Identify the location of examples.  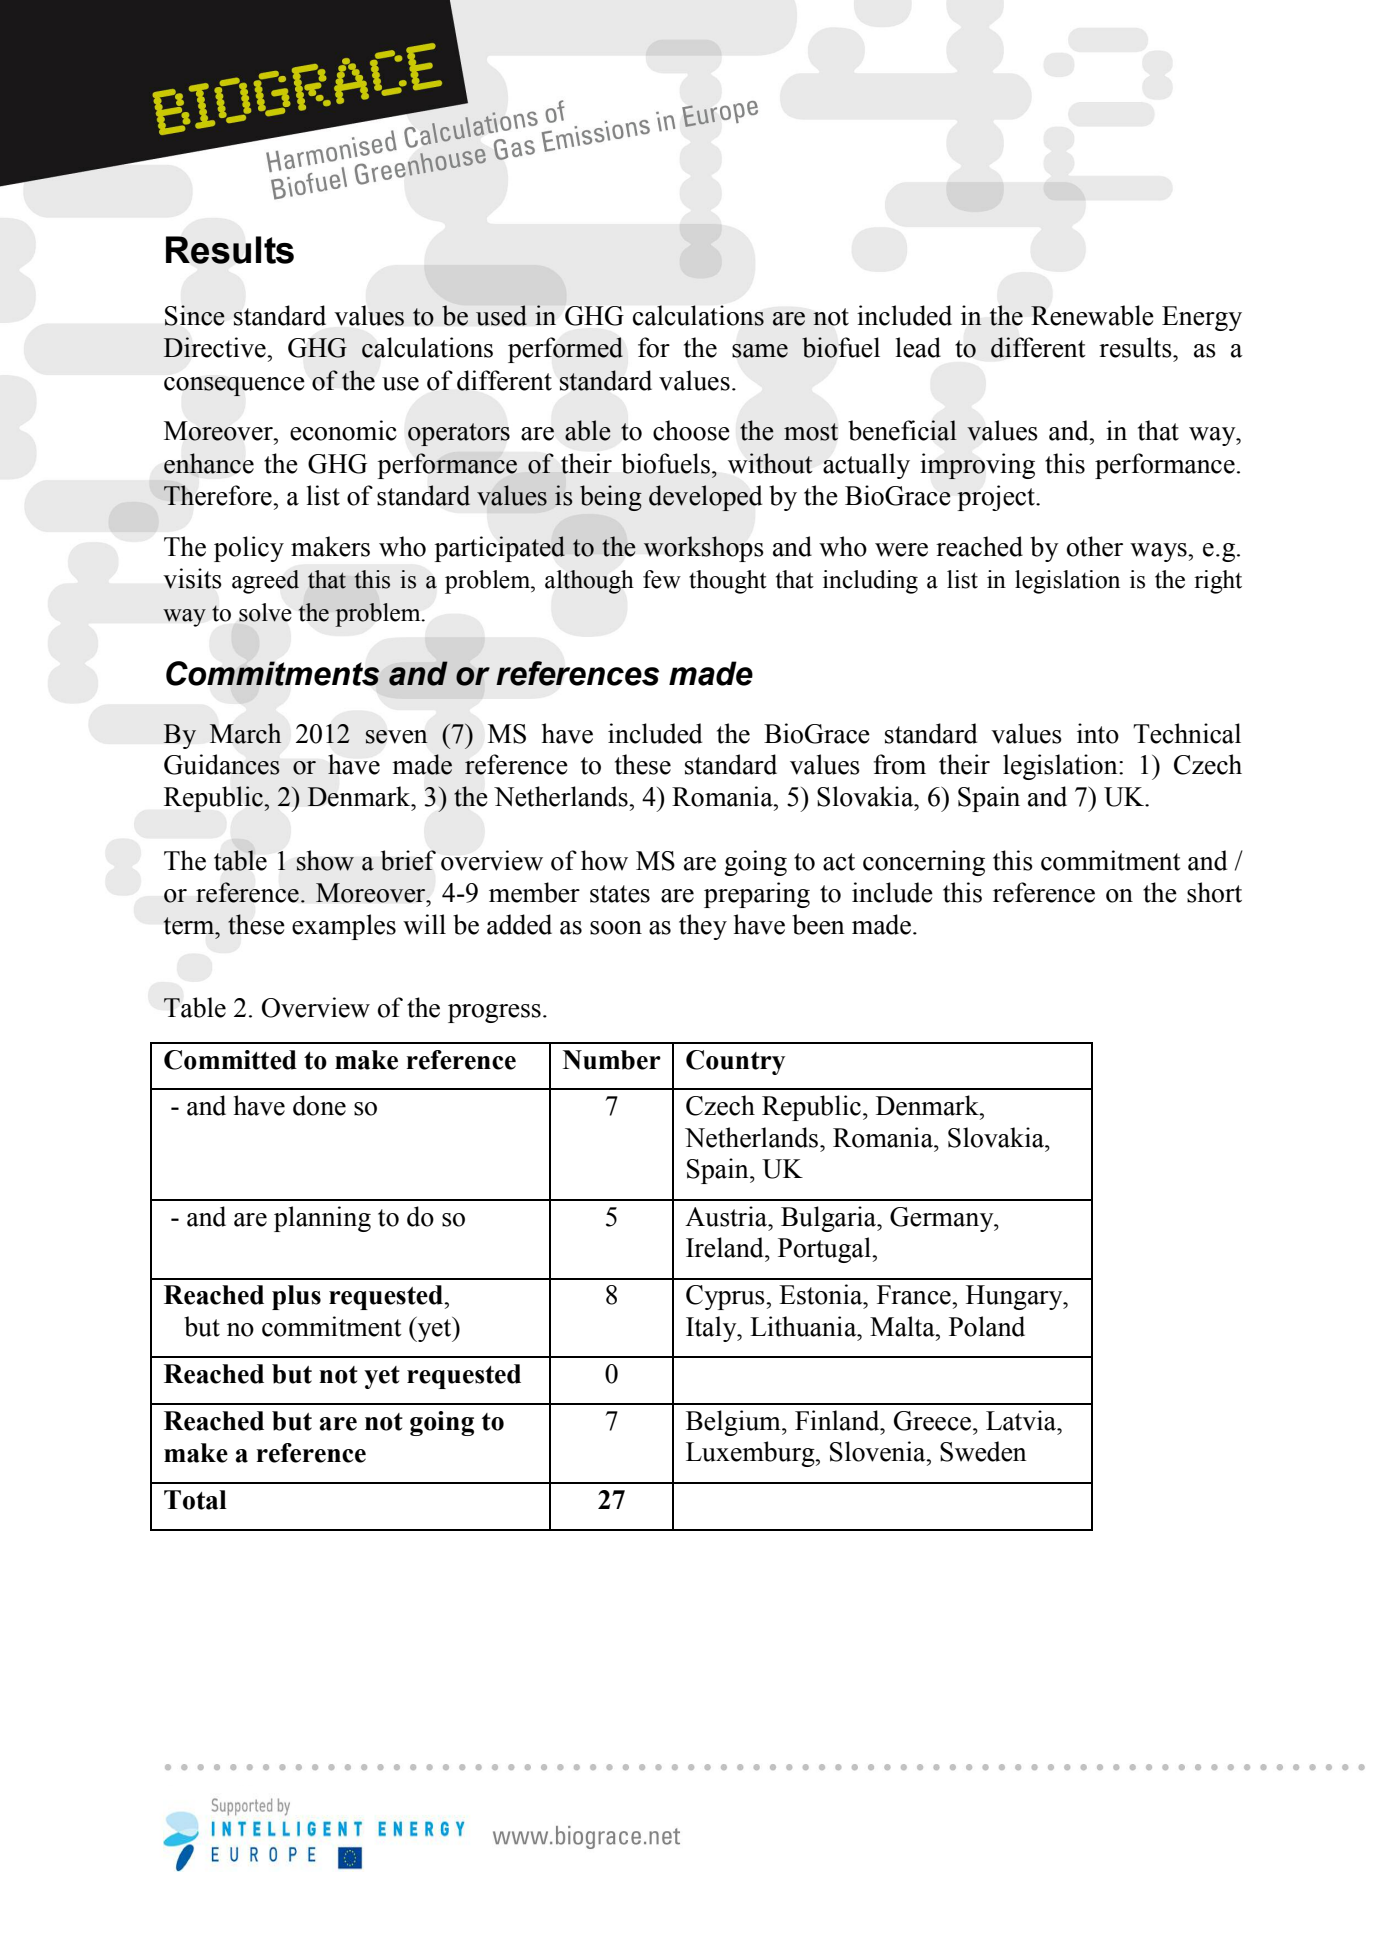
(344, 927).
